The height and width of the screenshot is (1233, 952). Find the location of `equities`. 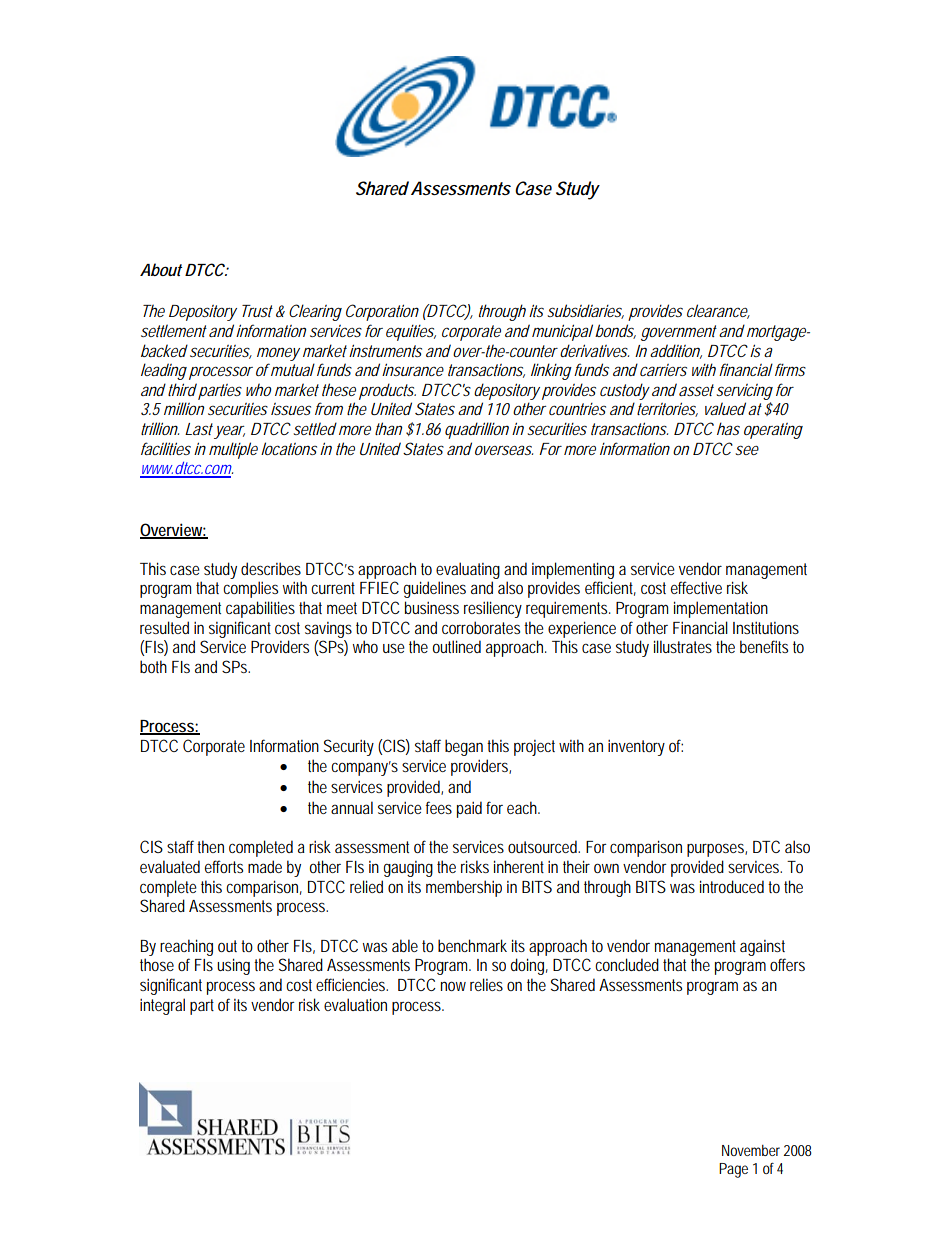

equities is located at coordinates (411, 333).
